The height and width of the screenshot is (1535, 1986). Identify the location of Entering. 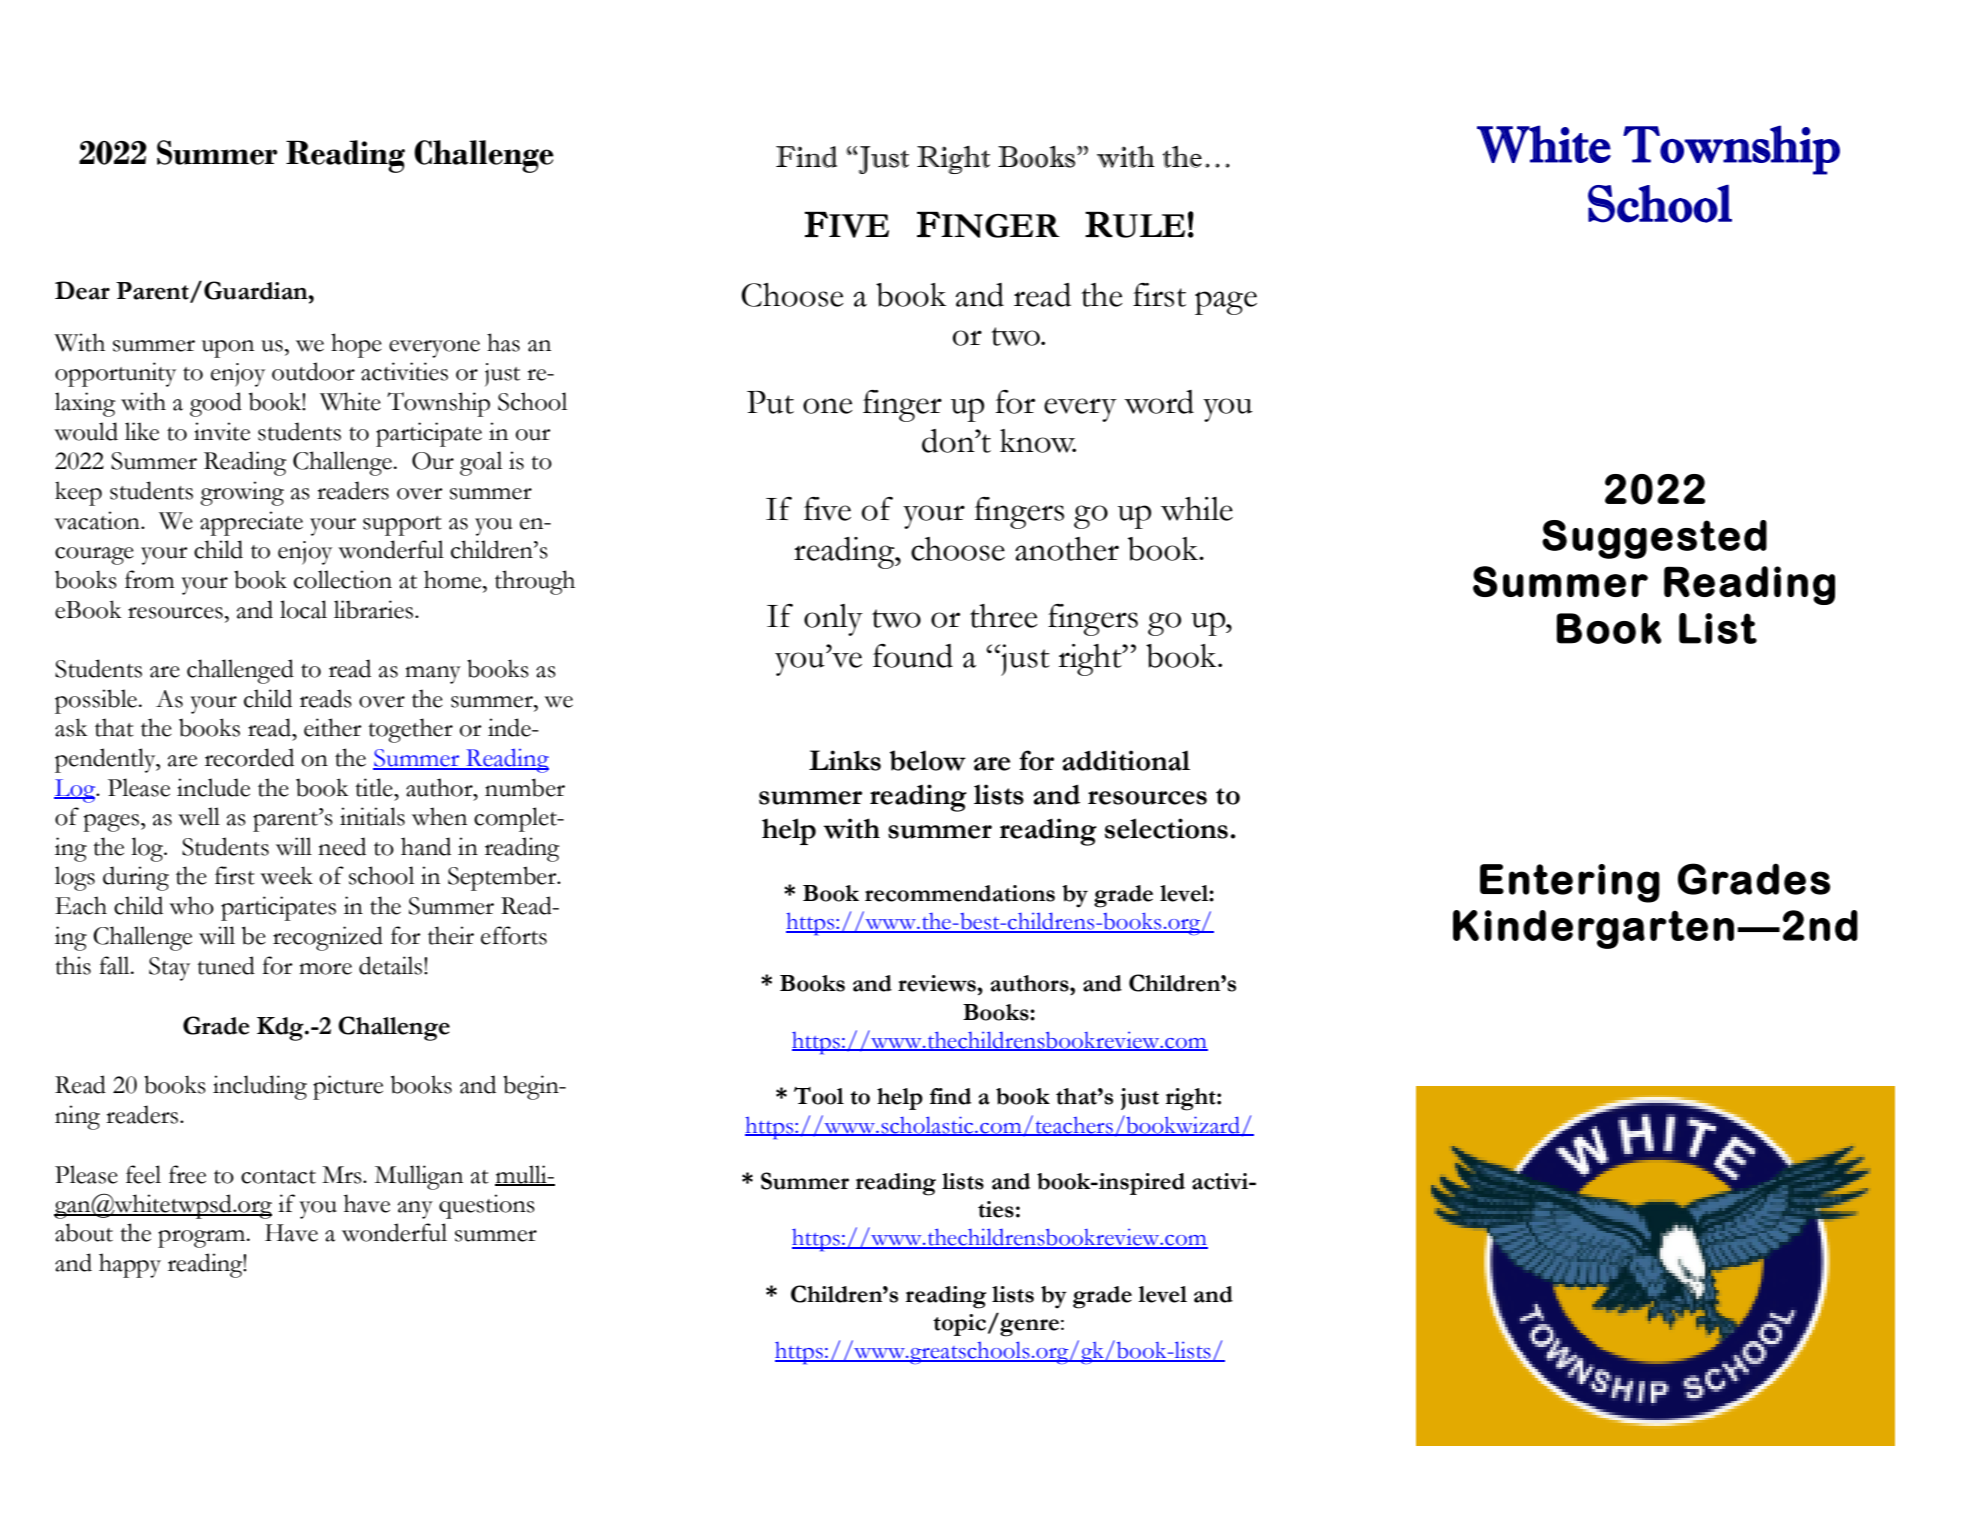
(1570, 883).
